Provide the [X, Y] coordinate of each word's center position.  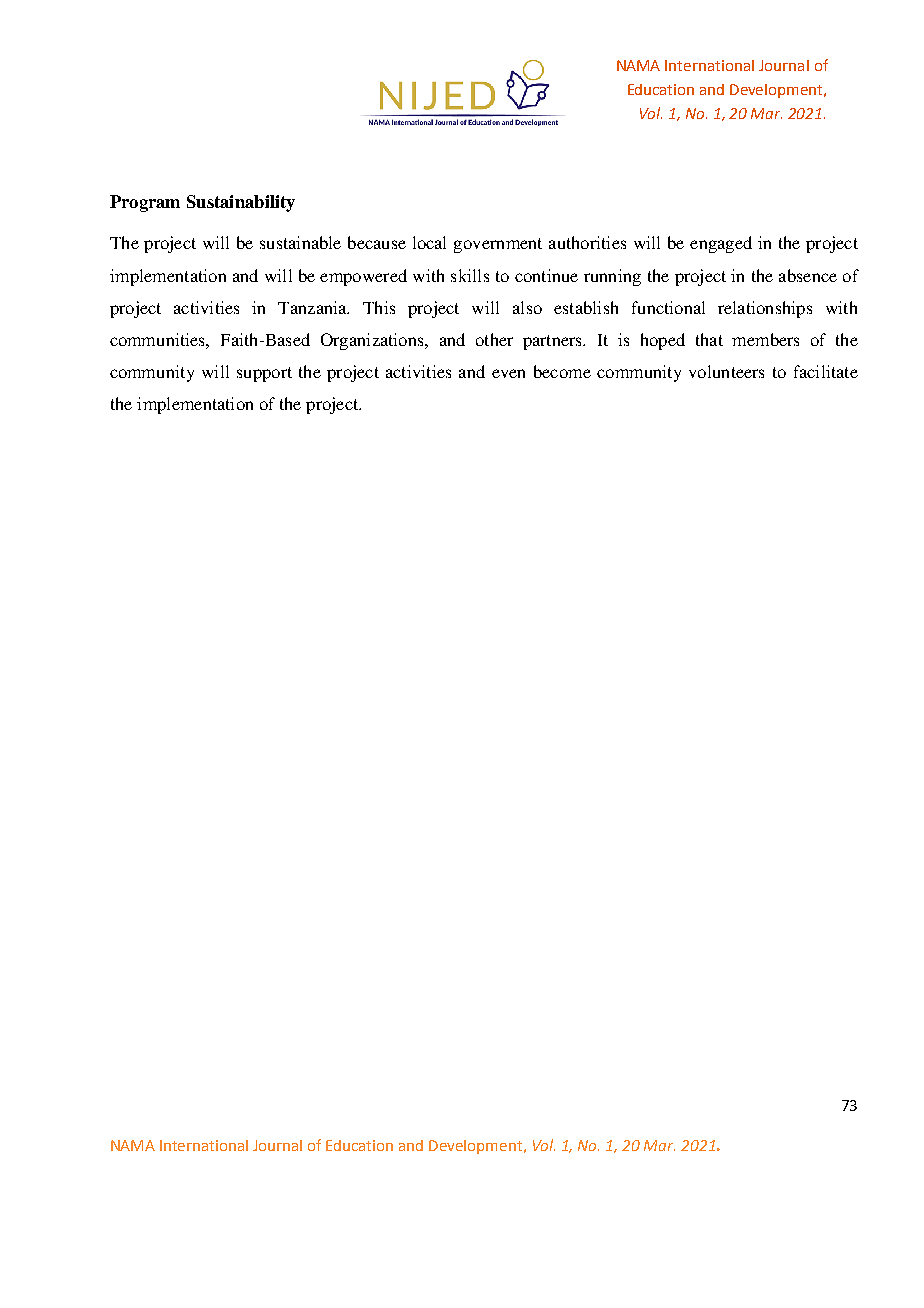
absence [808, 275]
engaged [721, 244]
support [264, 374]
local [429, 242]
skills [470, 275]
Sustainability [241, 203]
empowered [363, 277]
